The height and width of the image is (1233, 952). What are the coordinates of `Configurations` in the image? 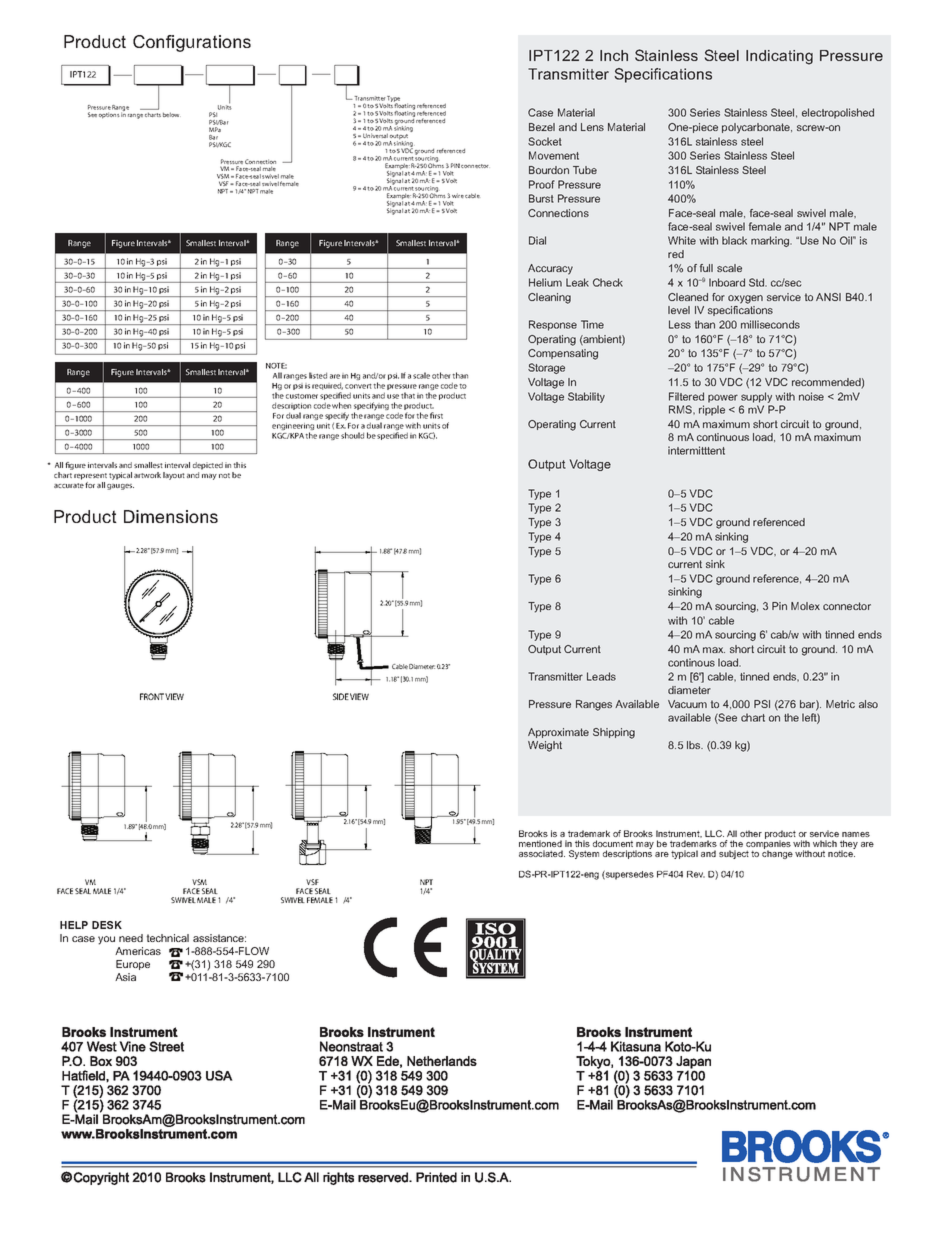 It's located at (192, 43).
